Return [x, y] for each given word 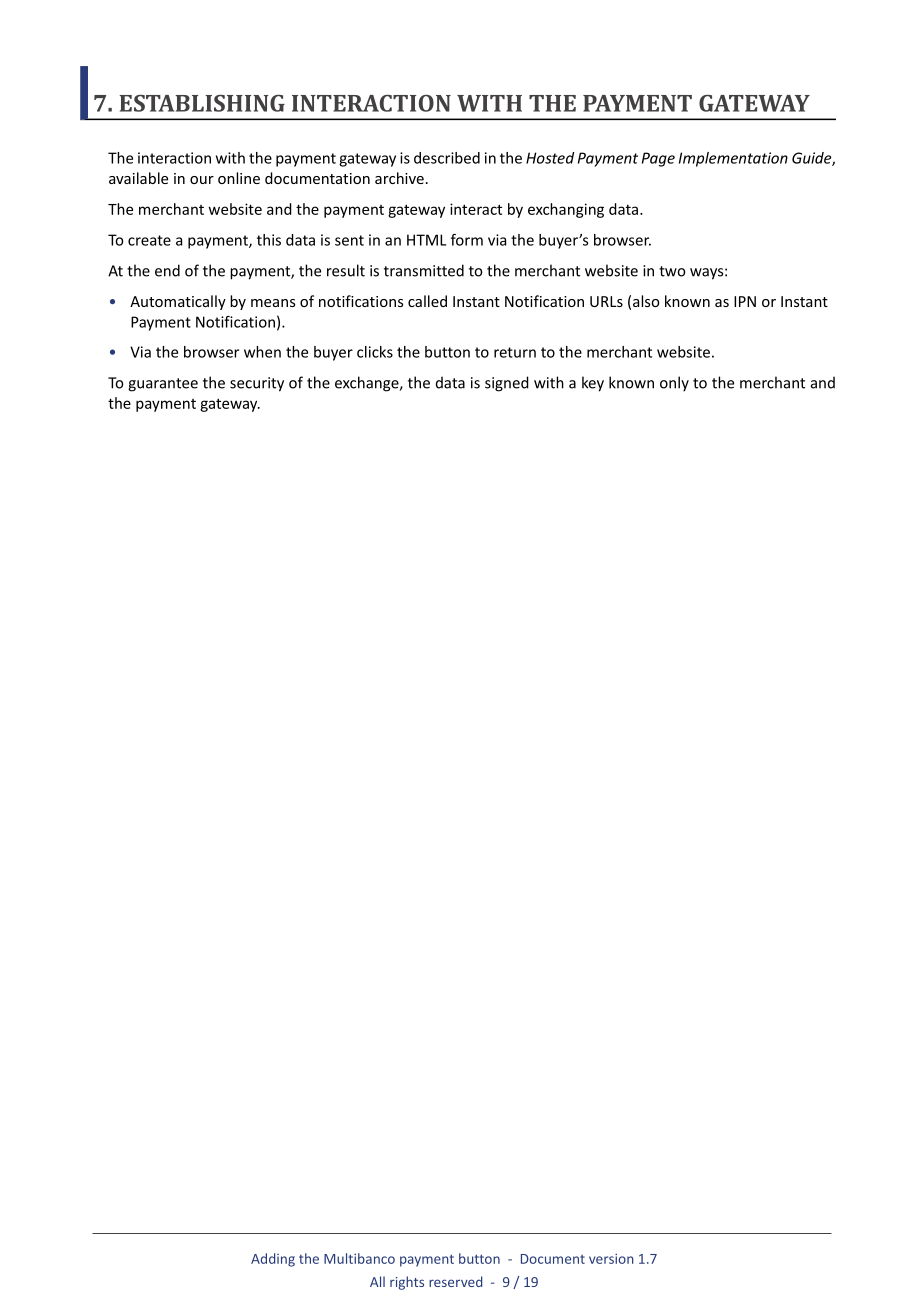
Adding [273, 1260]
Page [658, 159]
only [674, 384]
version [611, 1259]
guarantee [163, 385]
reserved [455, 1281]
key [593, 384]
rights [407, 1283]
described [447, 158]
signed [507, 384]
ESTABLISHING [202, 103]
